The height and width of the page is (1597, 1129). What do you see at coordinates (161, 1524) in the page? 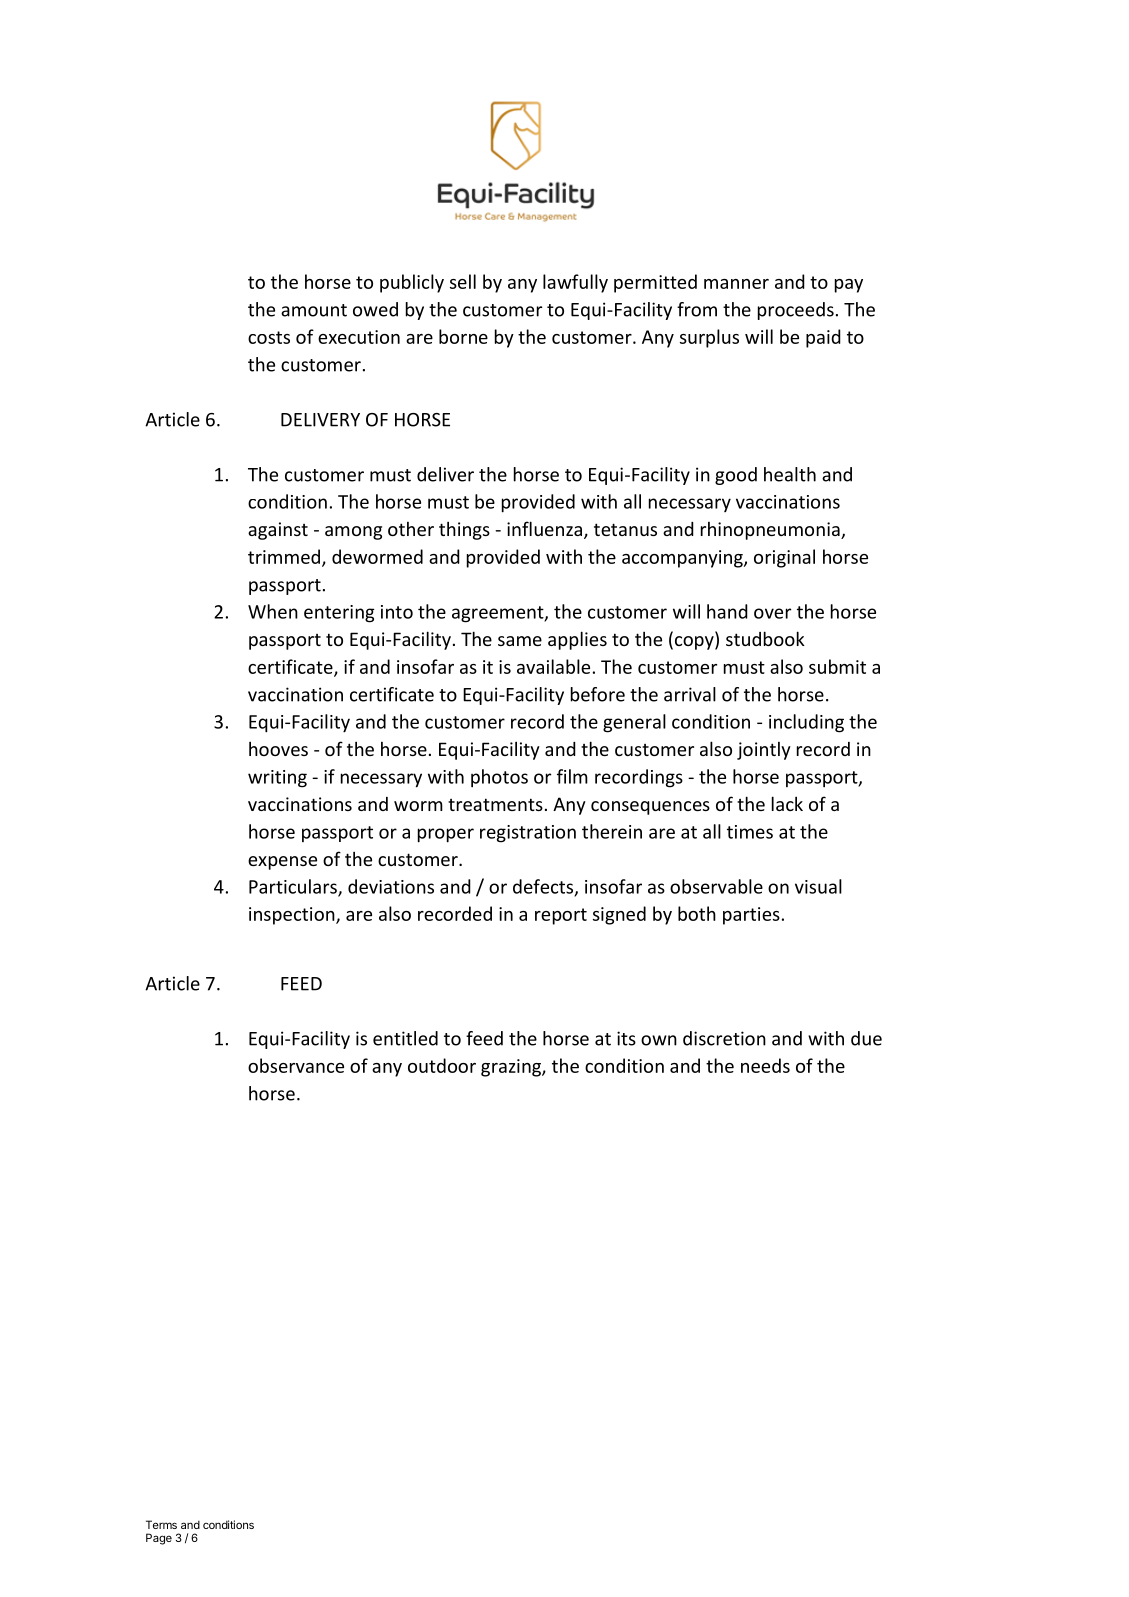
I see `Terms` at bounding box center [161, 1524].
